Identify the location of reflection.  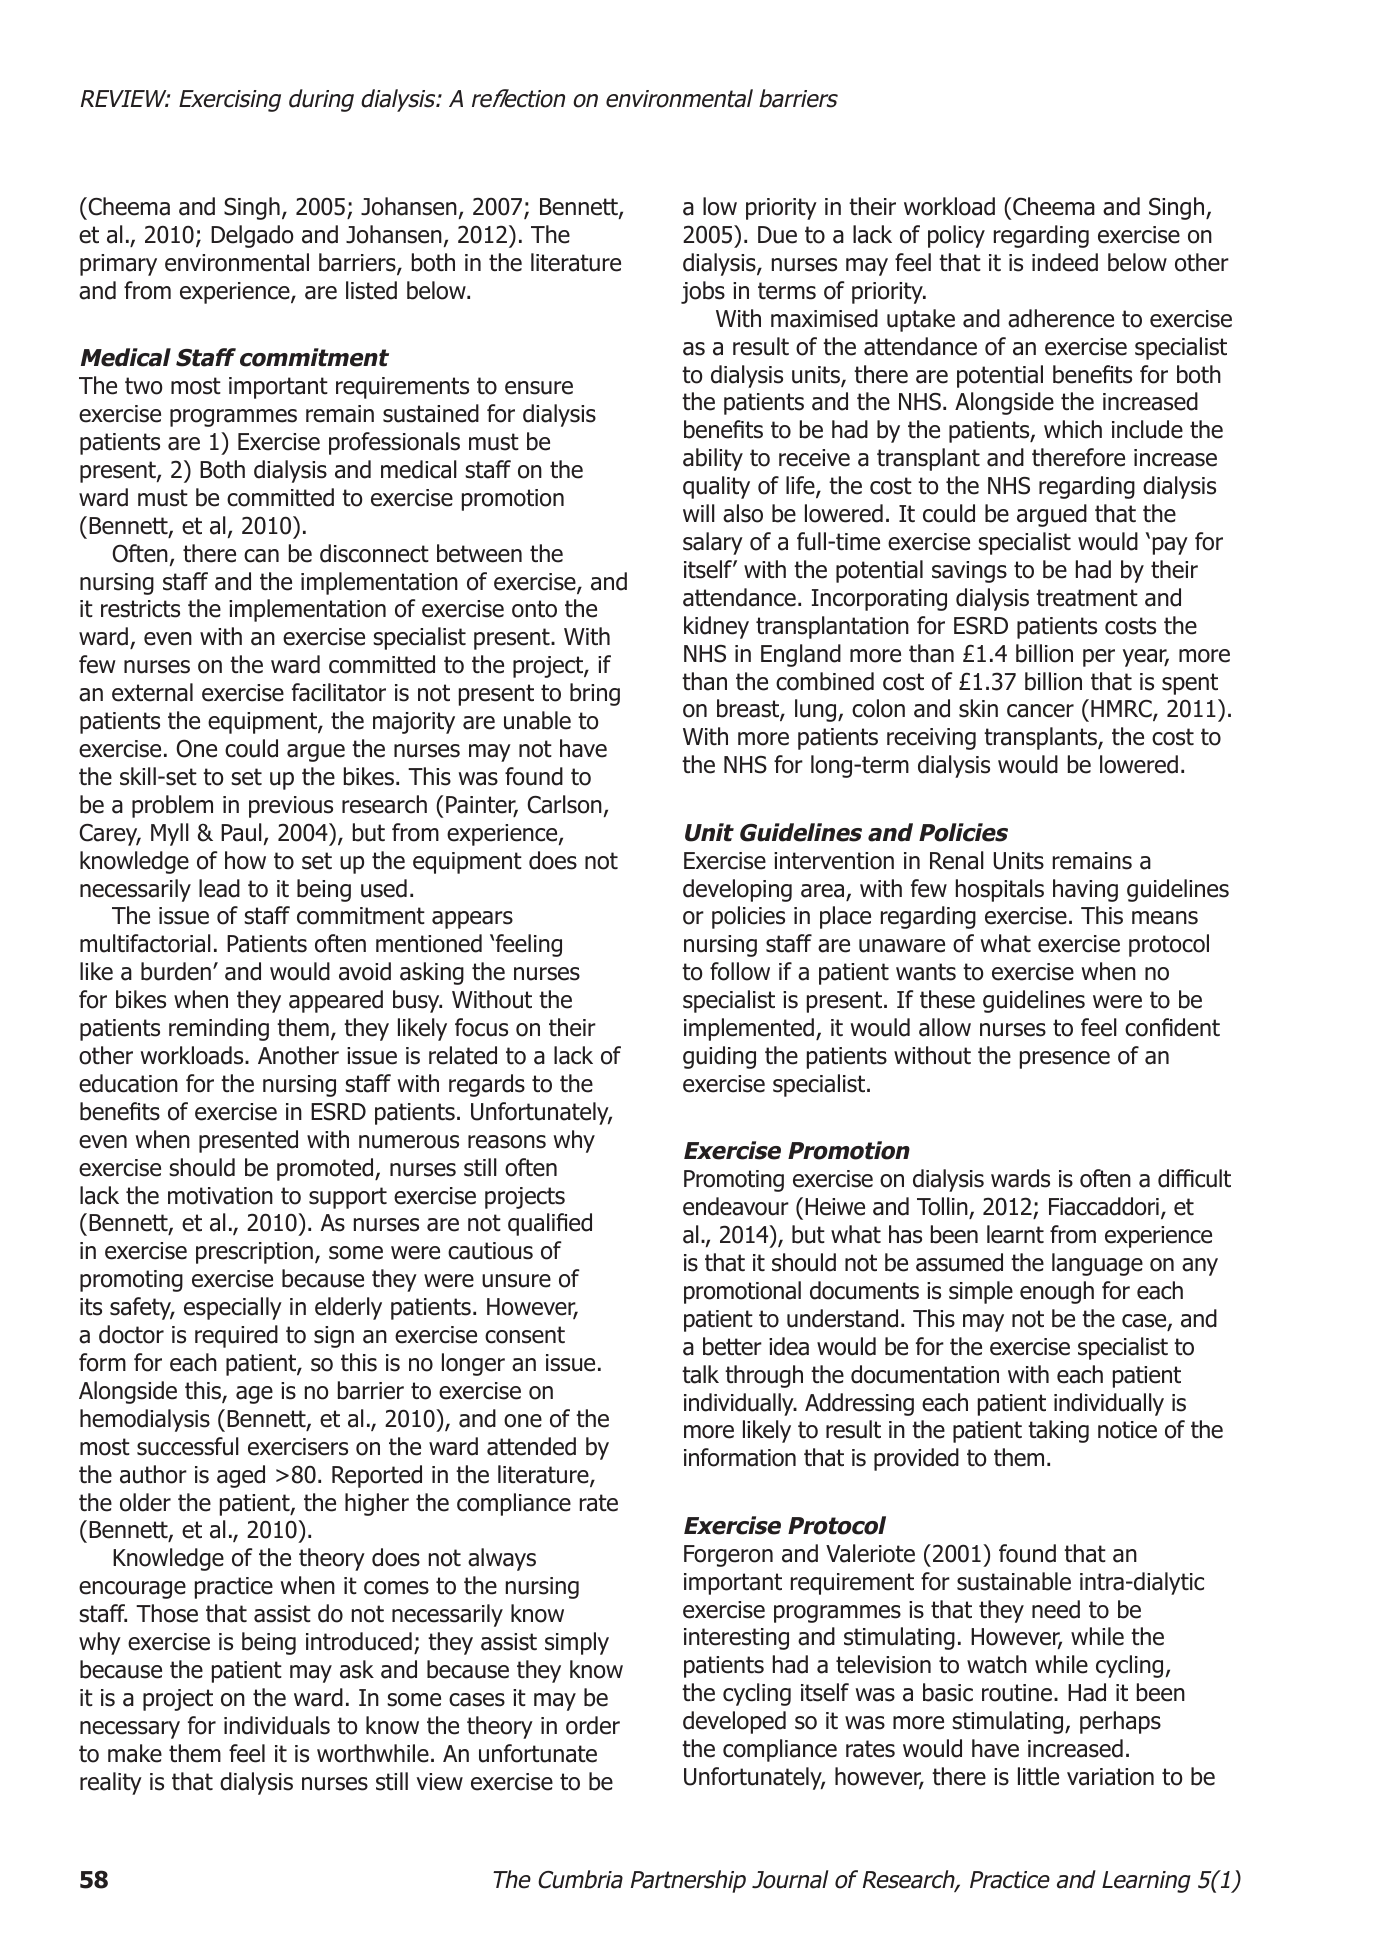
(518, 98).
